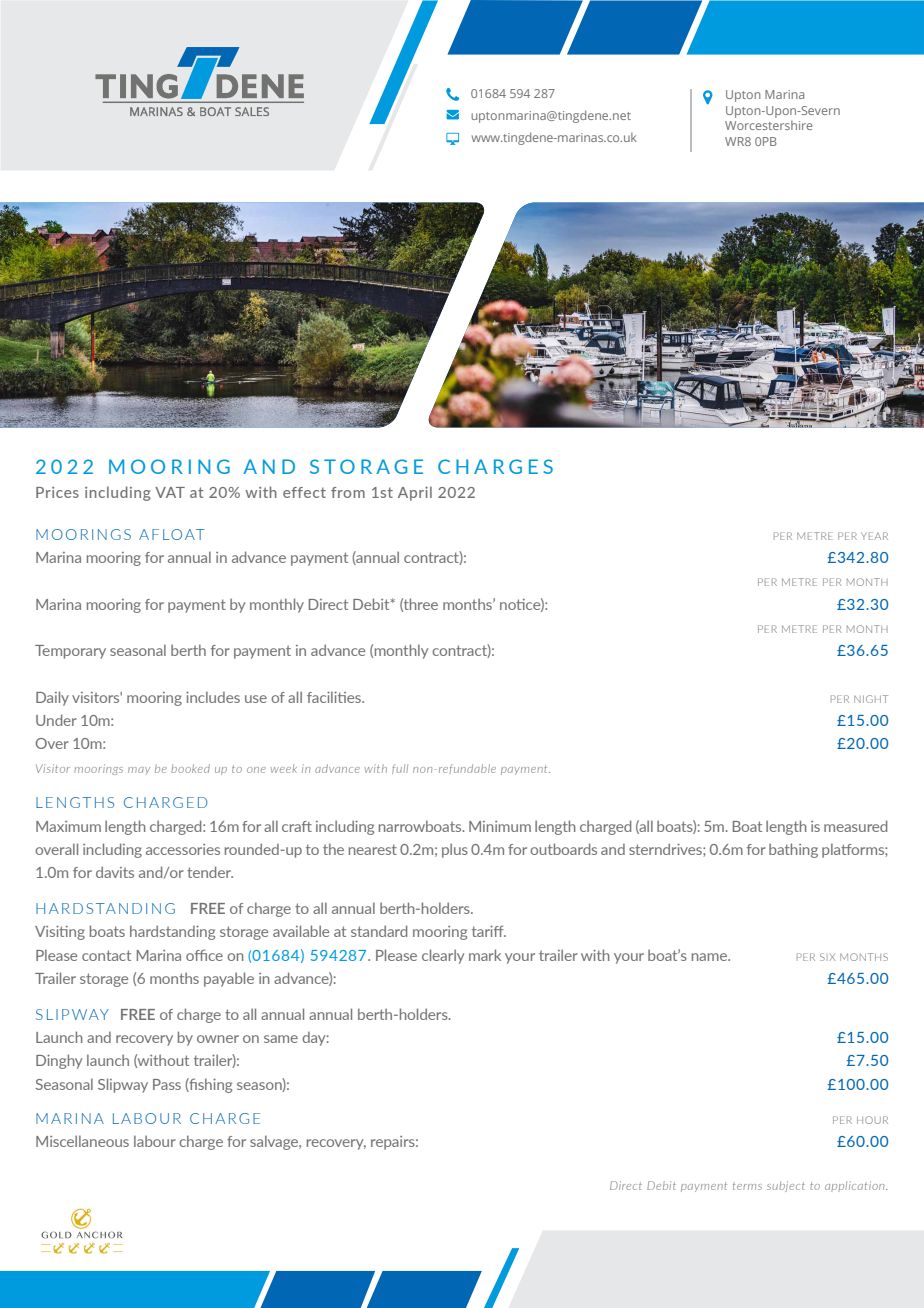 The height and width of the screenshot is (1308, 924). I want to click on Worcestershire, so click(769, 125).
